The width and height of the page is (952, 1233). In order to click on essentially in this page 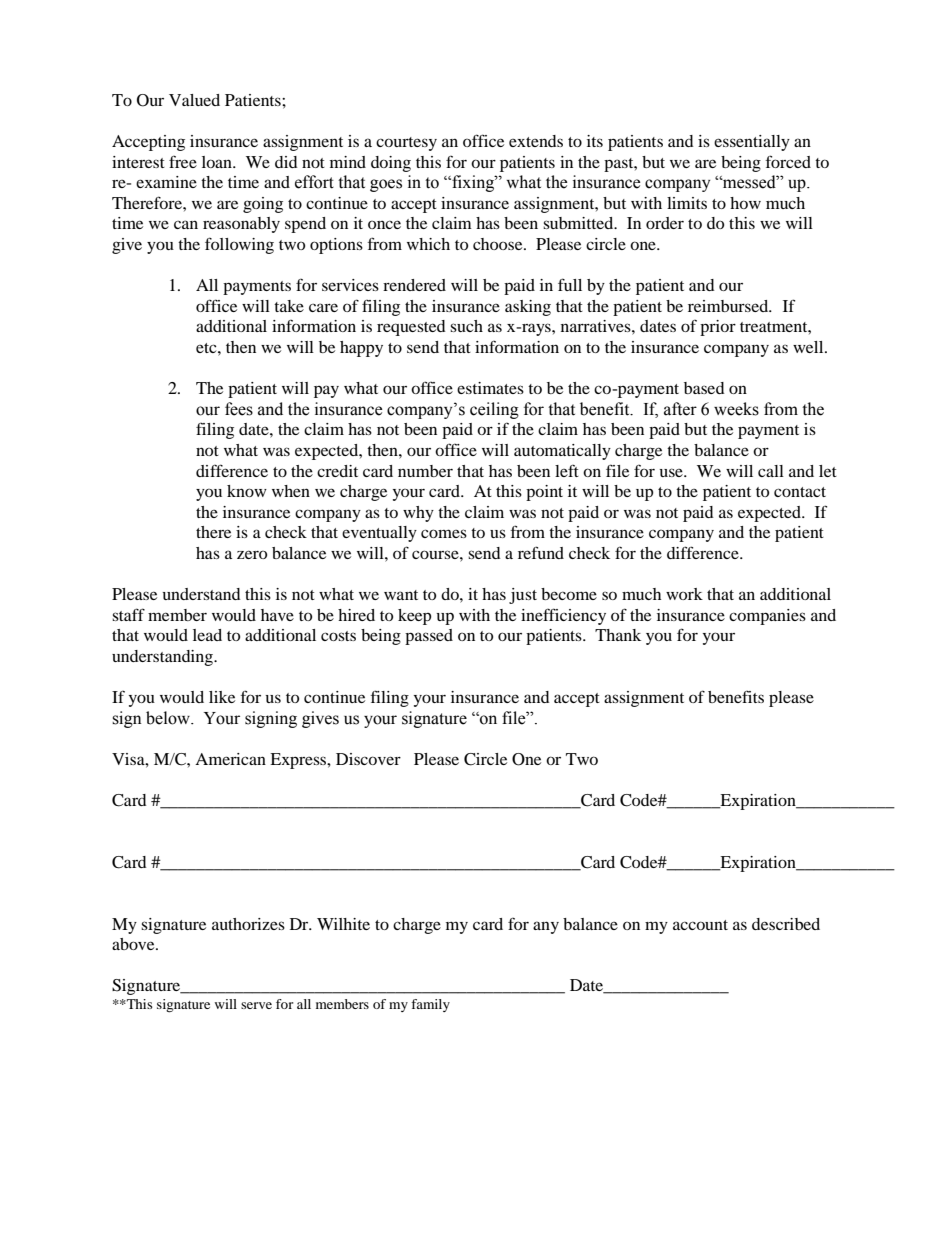, I will do `click(752, 143)`.
